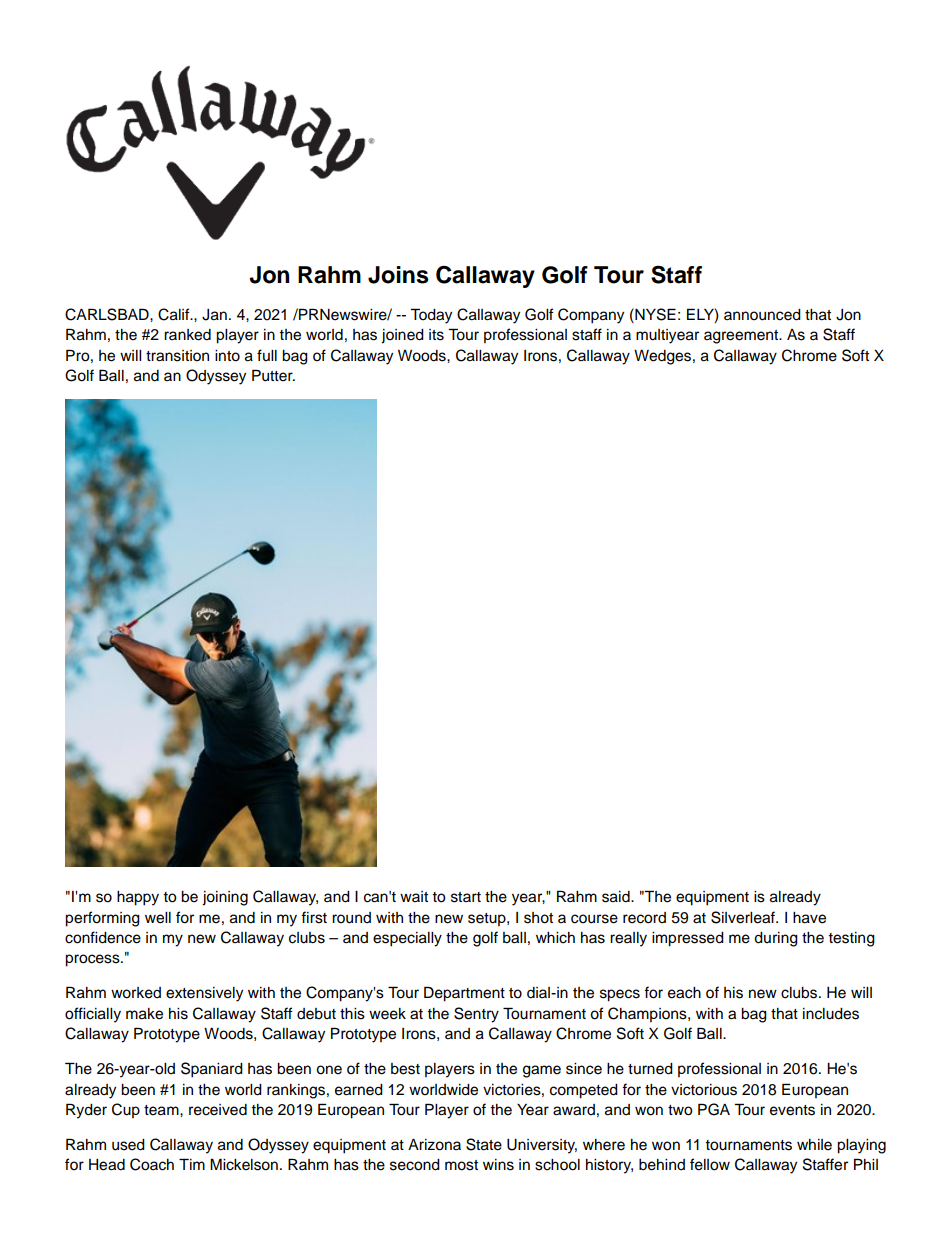  Describe the element at coordinates (466, 897) in the screenshot. I see `start` at that location.
